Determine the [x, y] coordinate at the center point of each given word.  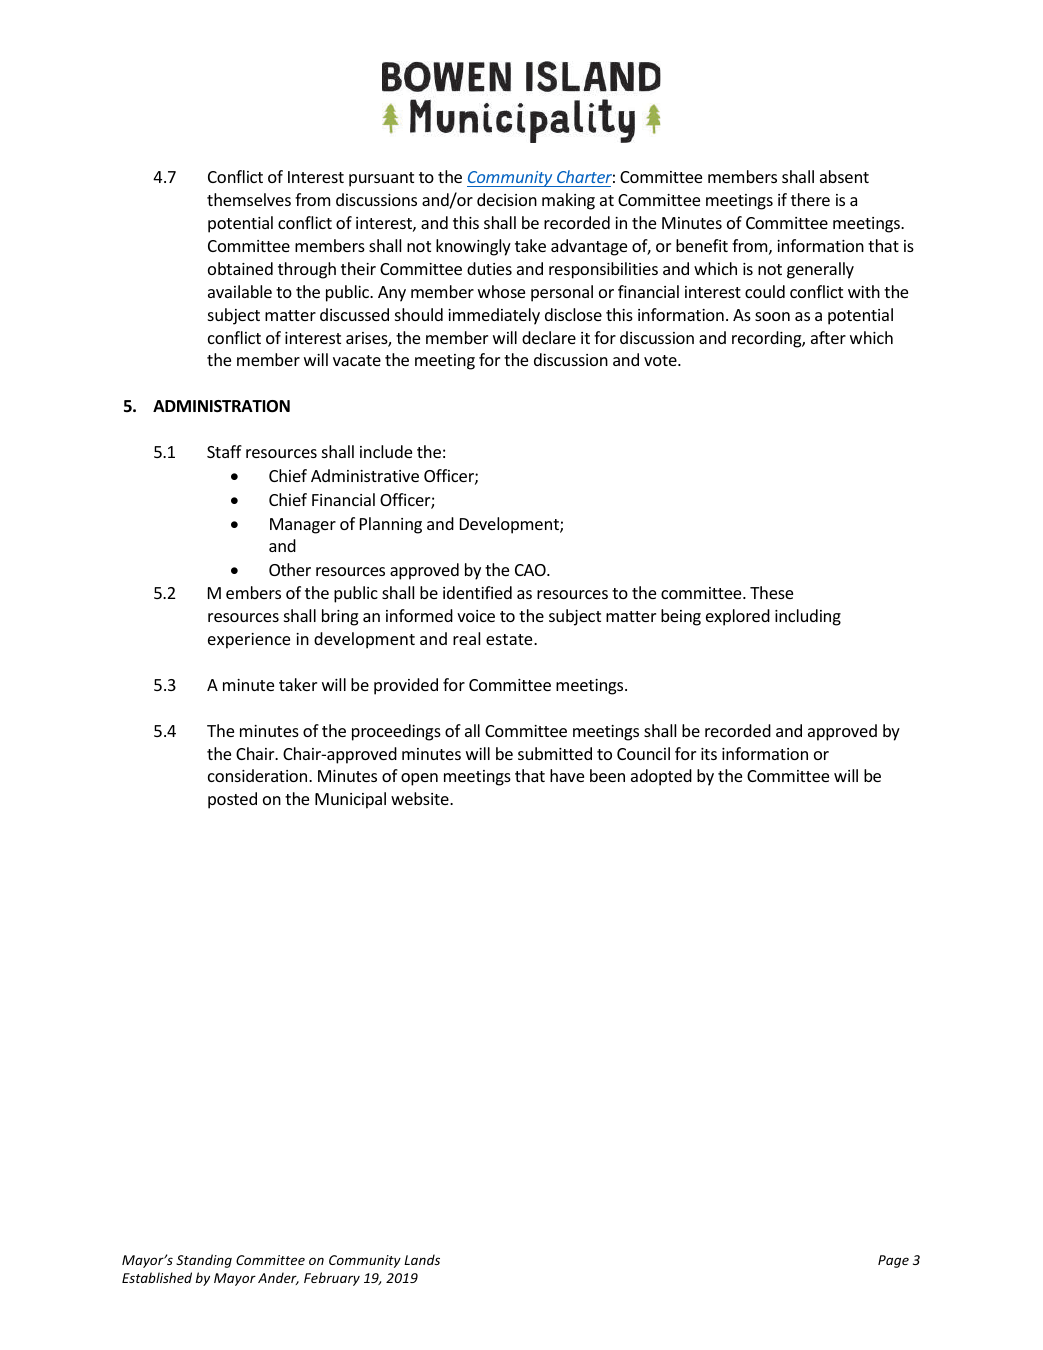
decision [507, 199]
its [709, 754]
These [771, 592]
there [810, 199]
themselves [249, 199]
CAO [531, 570]
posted [232, 800]
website [421, 798]
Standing [204, 1261]
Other [290, 569]
